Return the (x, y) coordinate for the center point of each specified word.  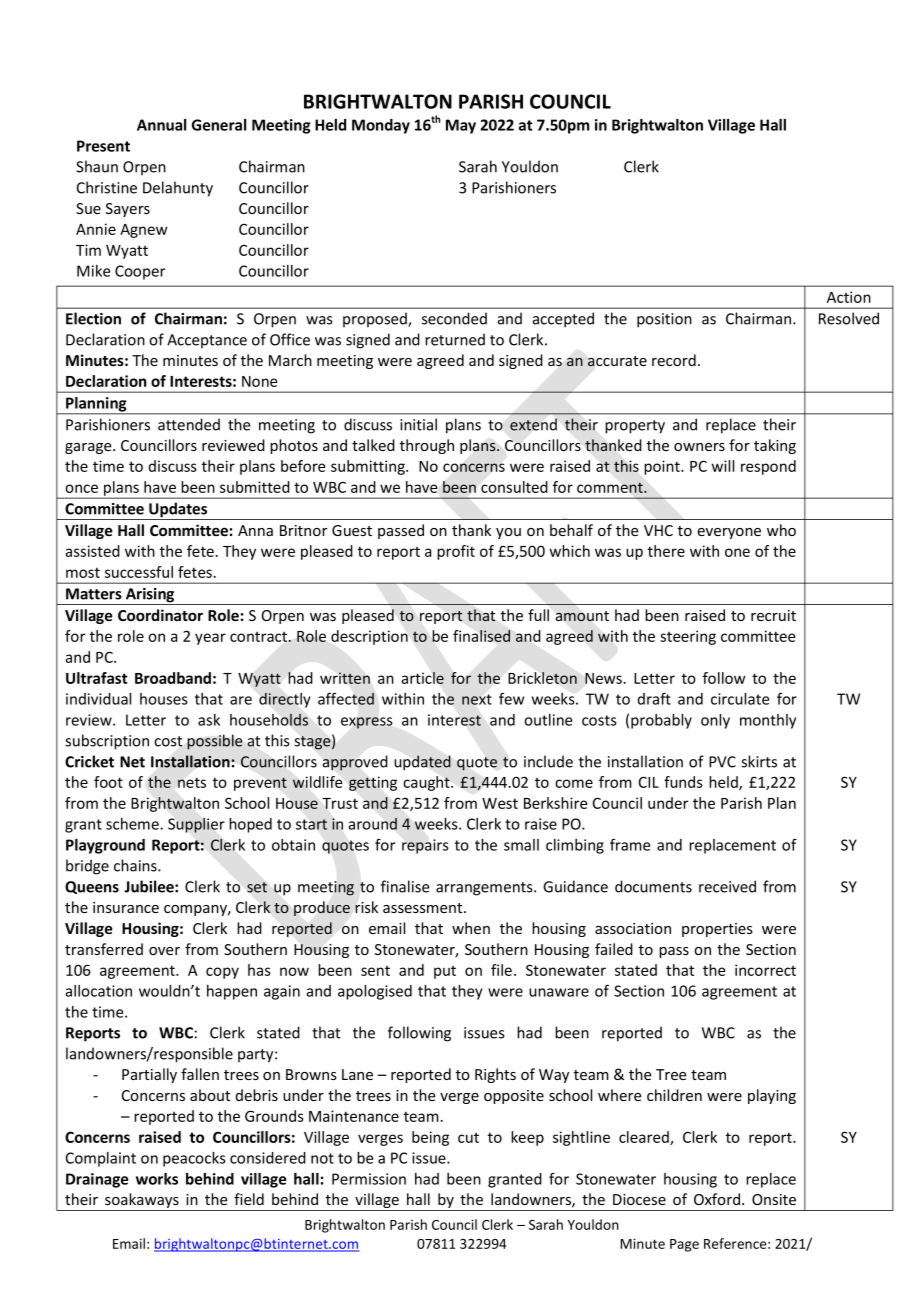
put (445, 972)
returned (455, 339)
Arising (150, 596)
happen (232, 992)
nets (192, 782)
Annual (161, 125)
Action (849, 297)
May (461, 126)
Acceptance (207, 341)
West (500, 803)
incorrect (765, 970)
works (157, 1179)
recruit (773, 615)
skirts (759, 761)
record (674, 360)
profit (456, 552)
